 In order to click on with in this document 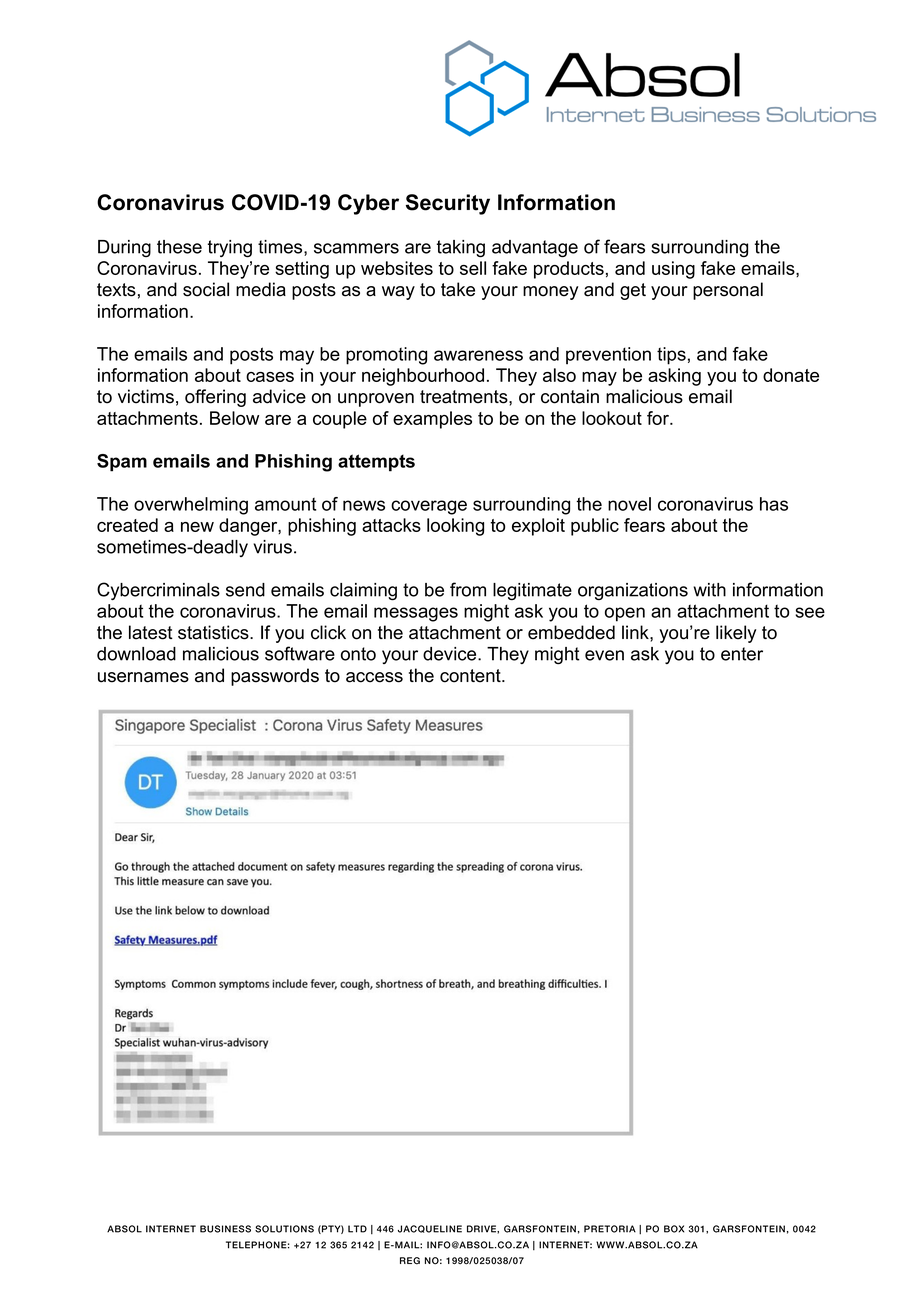, I will do `click(709, 590)`.
